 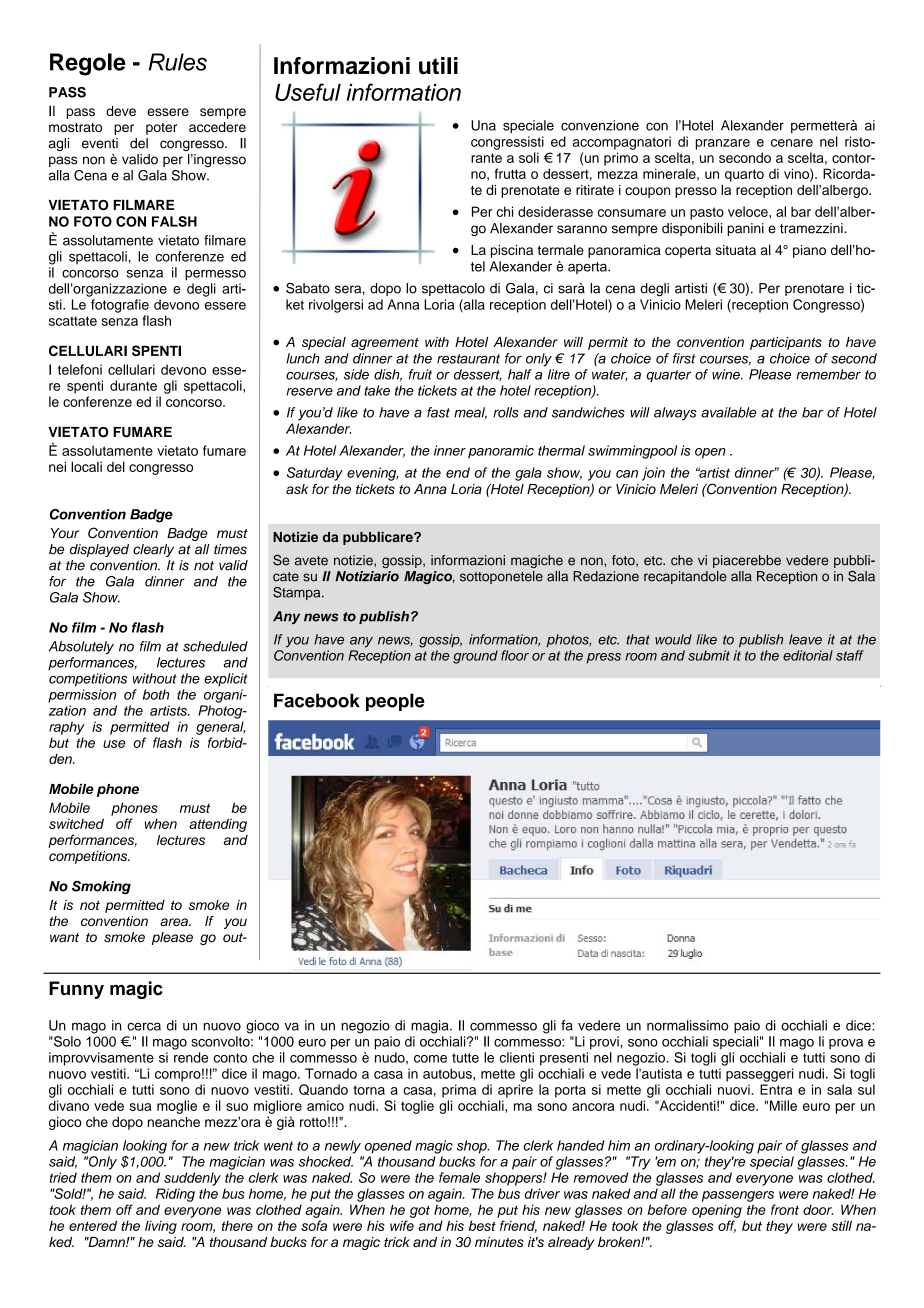 What do you see at coordinates (161, 1227) in the image?
I see `living` at bounding box center [161, 1227].
